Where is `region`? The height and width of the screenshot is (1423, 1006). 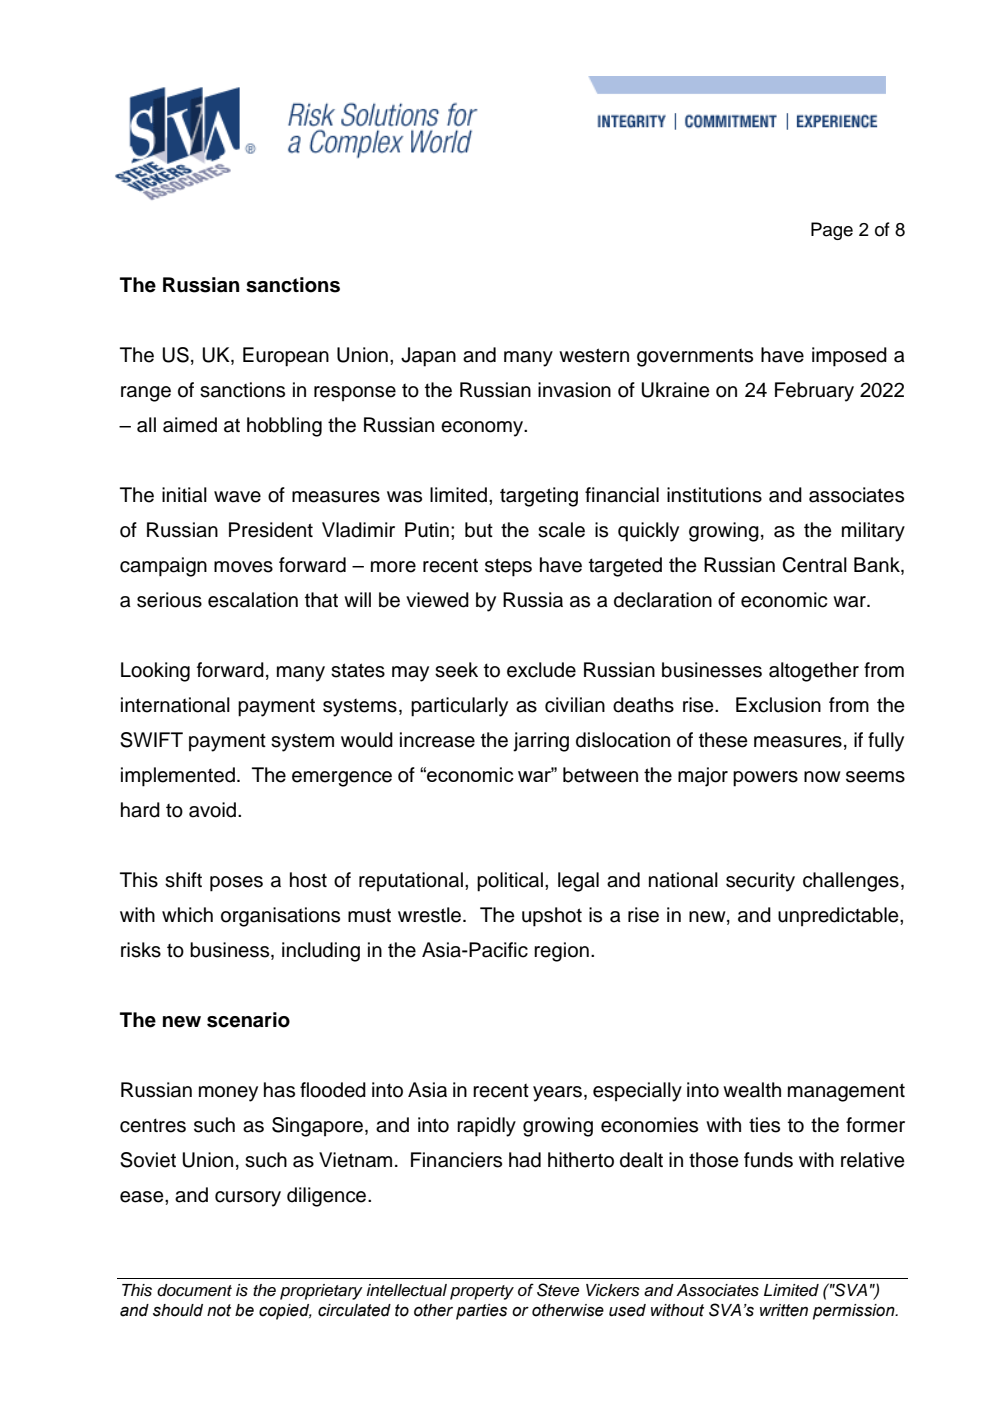 region is located at coordinates (561, 952).
